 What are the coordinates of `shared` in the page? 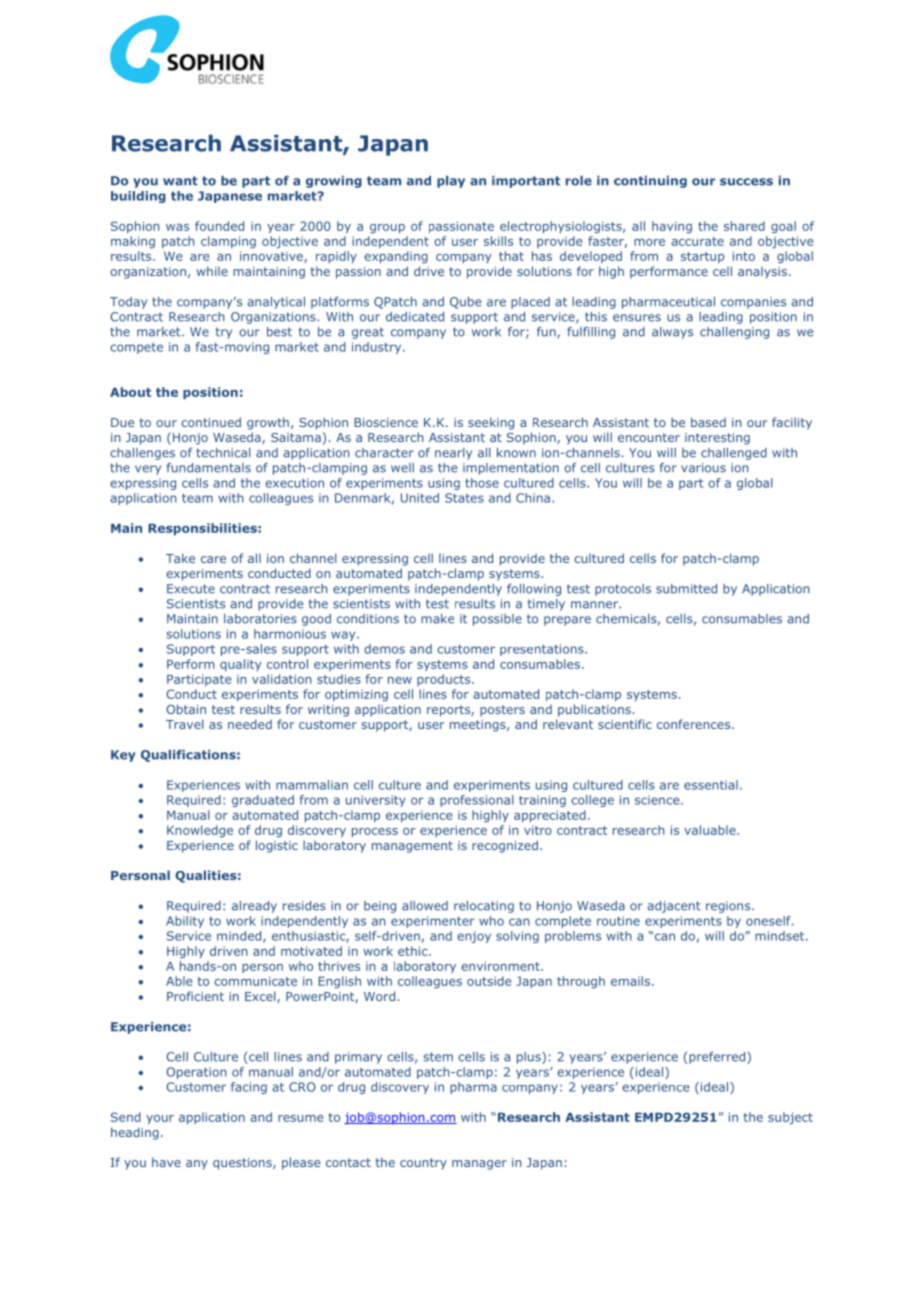 It's located at (744, 226).
